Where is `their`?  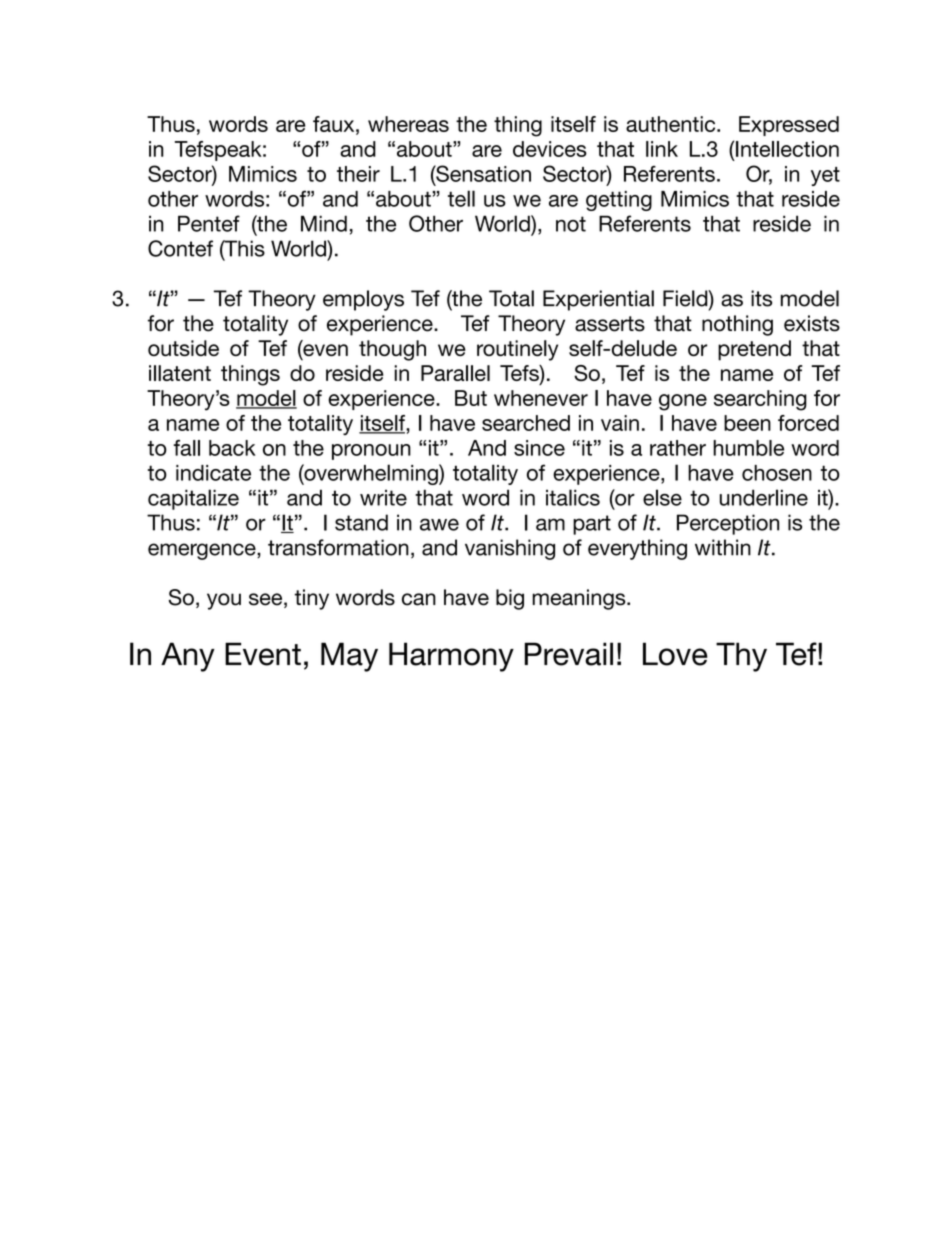
their is located at coordinates (358, 174).
